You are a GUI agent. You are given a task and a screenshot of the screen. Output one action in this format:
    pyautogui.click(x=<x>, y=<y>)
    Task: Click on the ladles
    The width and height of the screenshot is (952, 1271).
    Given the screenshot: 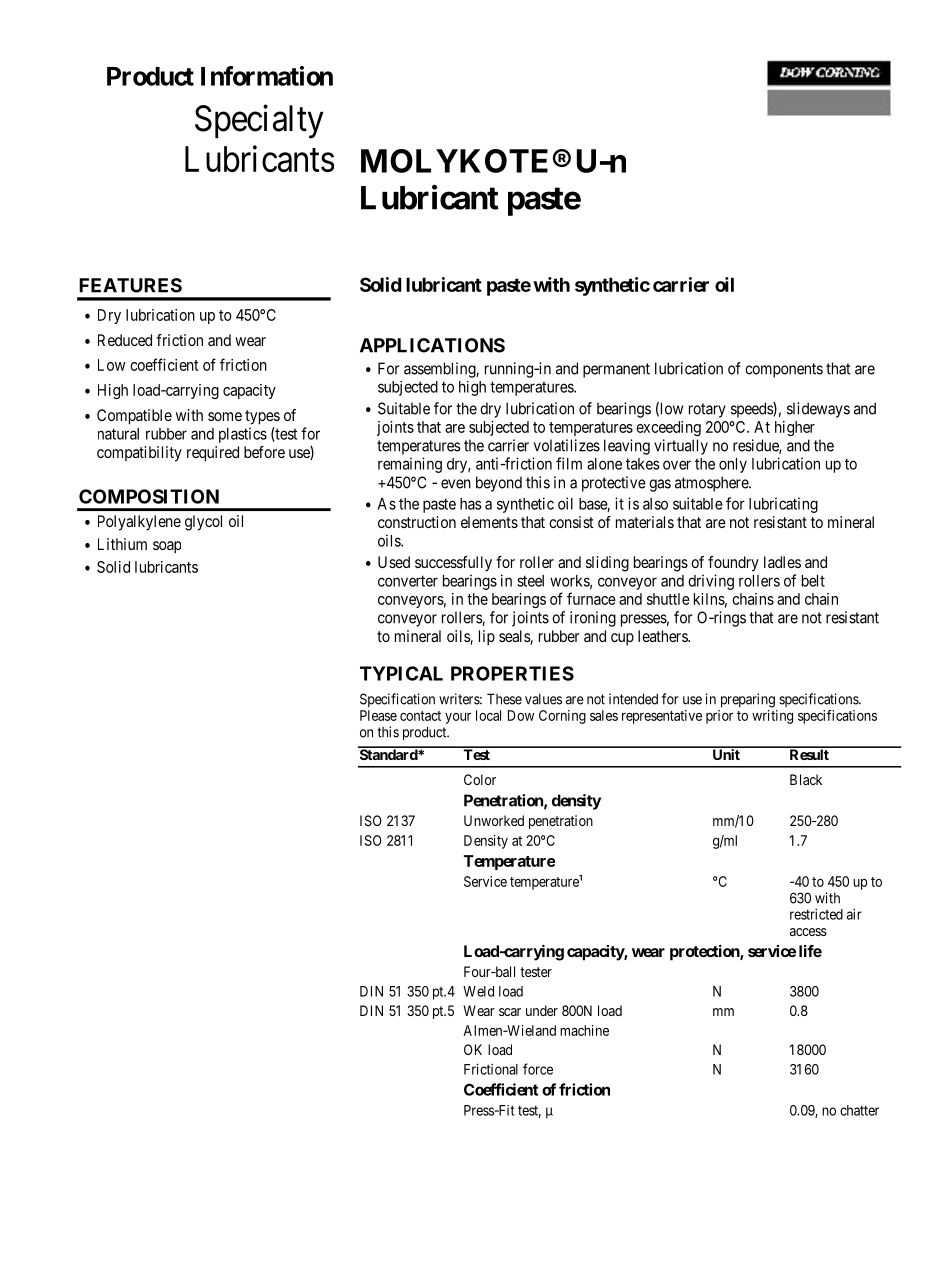 What is the action you would take?
    pyautogui.click(x=782, y=562)
